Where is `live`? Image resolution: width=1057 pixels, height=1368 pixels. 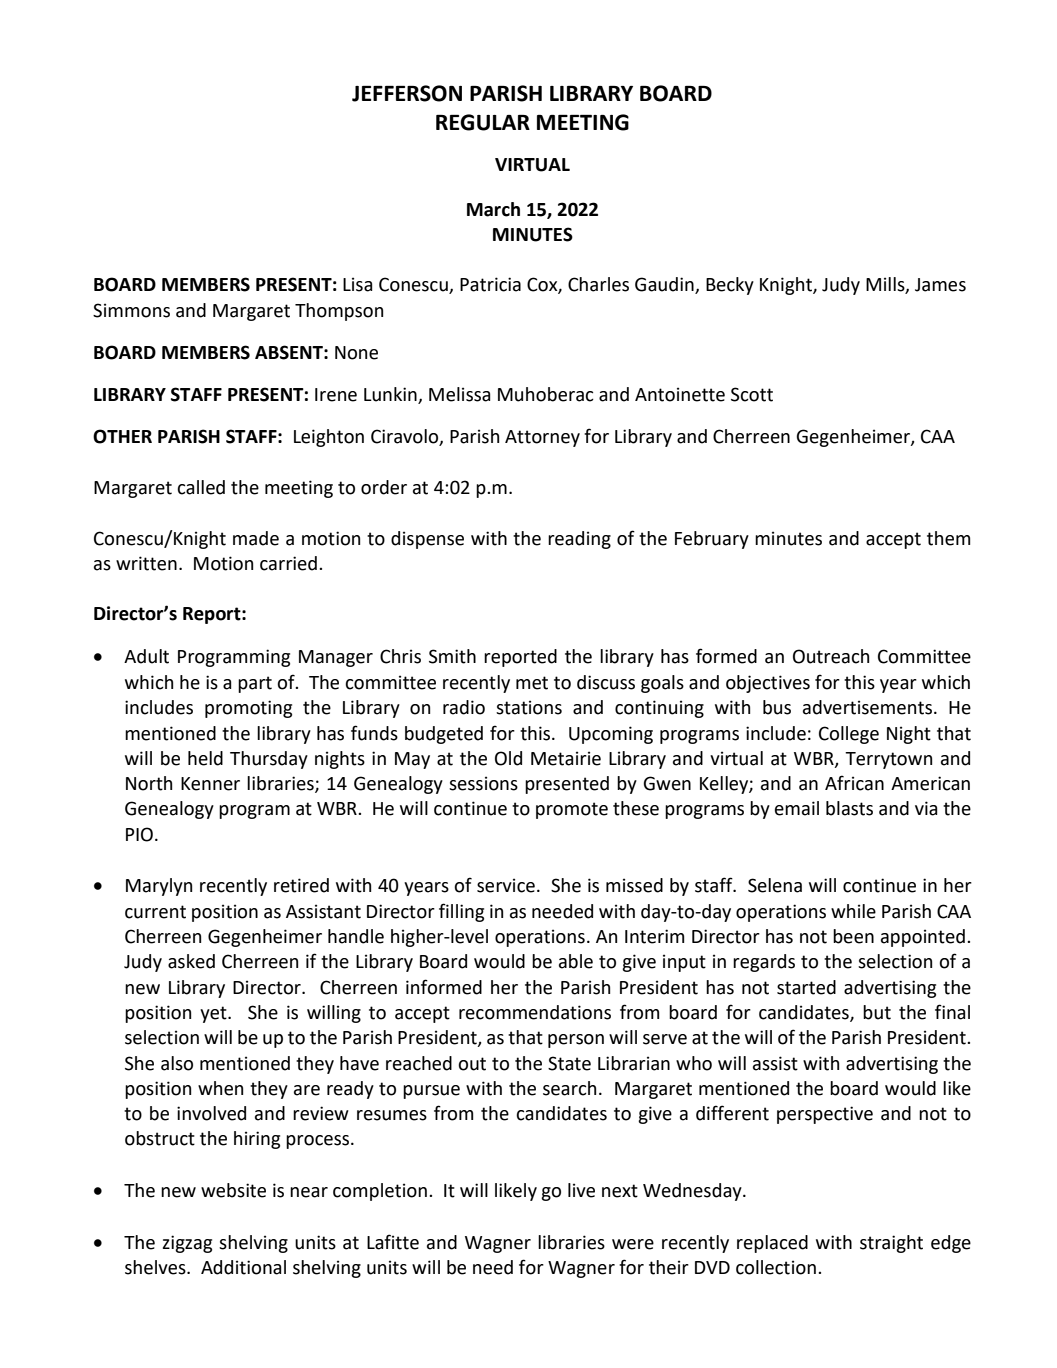
live is located at coordinates (581, 1190).
